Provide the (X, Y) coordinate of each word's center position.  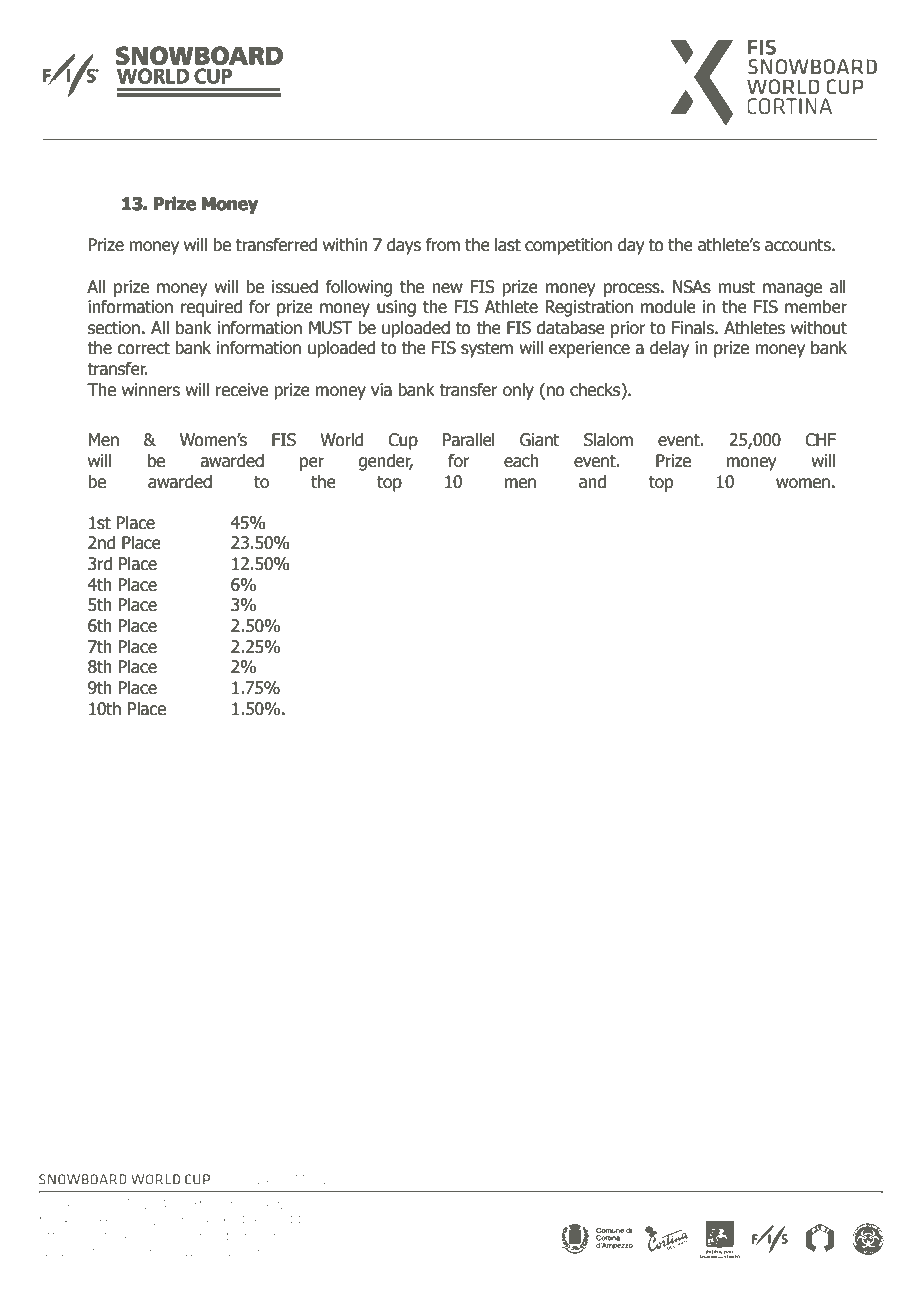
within (345, 245)
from (442, 245)
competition (568, 246)
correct (143, 348)
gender (385, 462)
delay (669, 349)
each (521, 461)
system (487, 350)
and (592, 482)
